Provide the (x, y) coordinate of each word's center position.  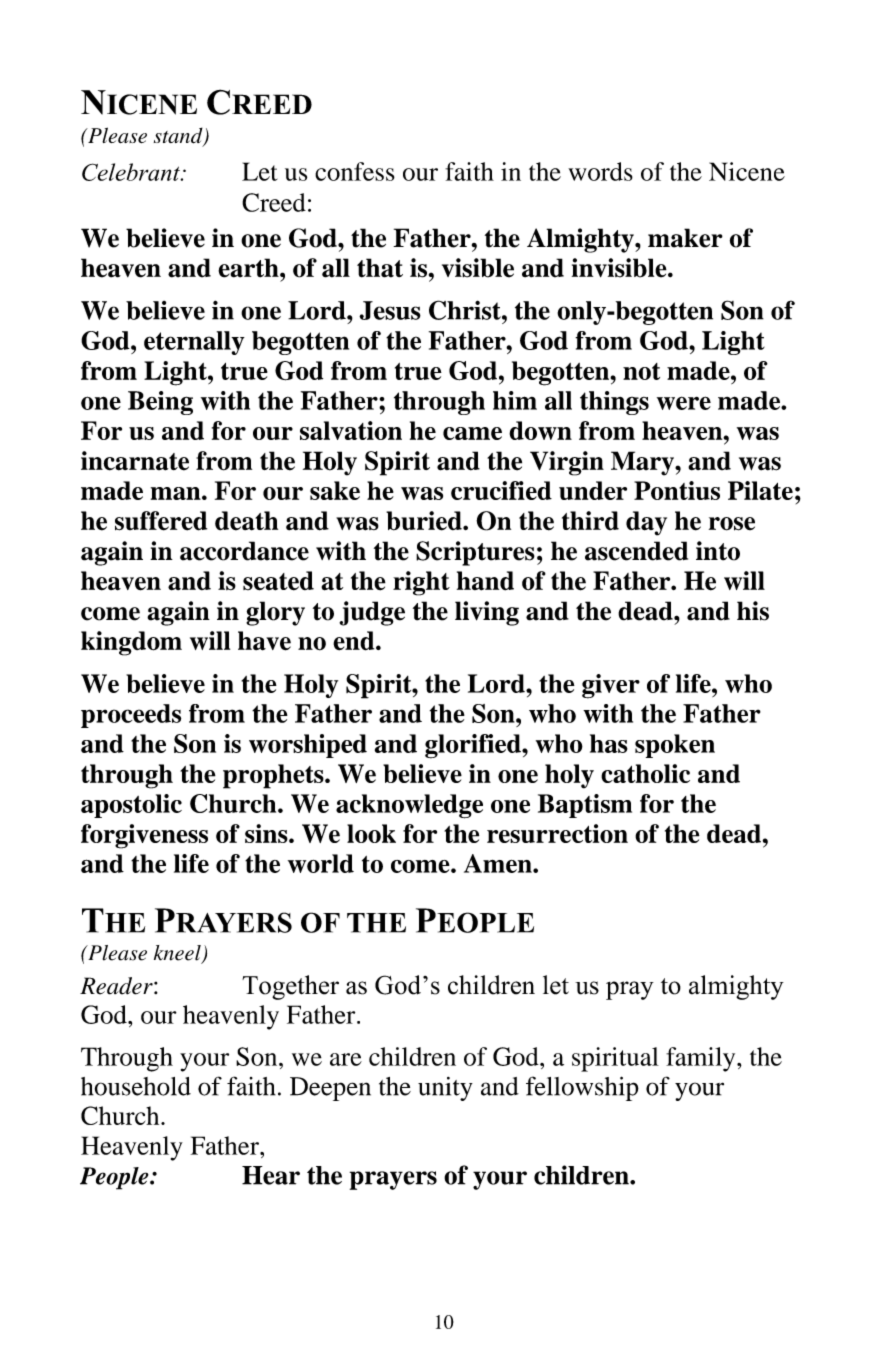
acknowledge (409, 806)
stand (179, 136)
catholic (645, 773)
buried (425, 521)
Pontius (677, 490)
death (246, 521)
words (600, 171)
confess (355, 171)
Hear (271, 1175)
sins (267, 833)
